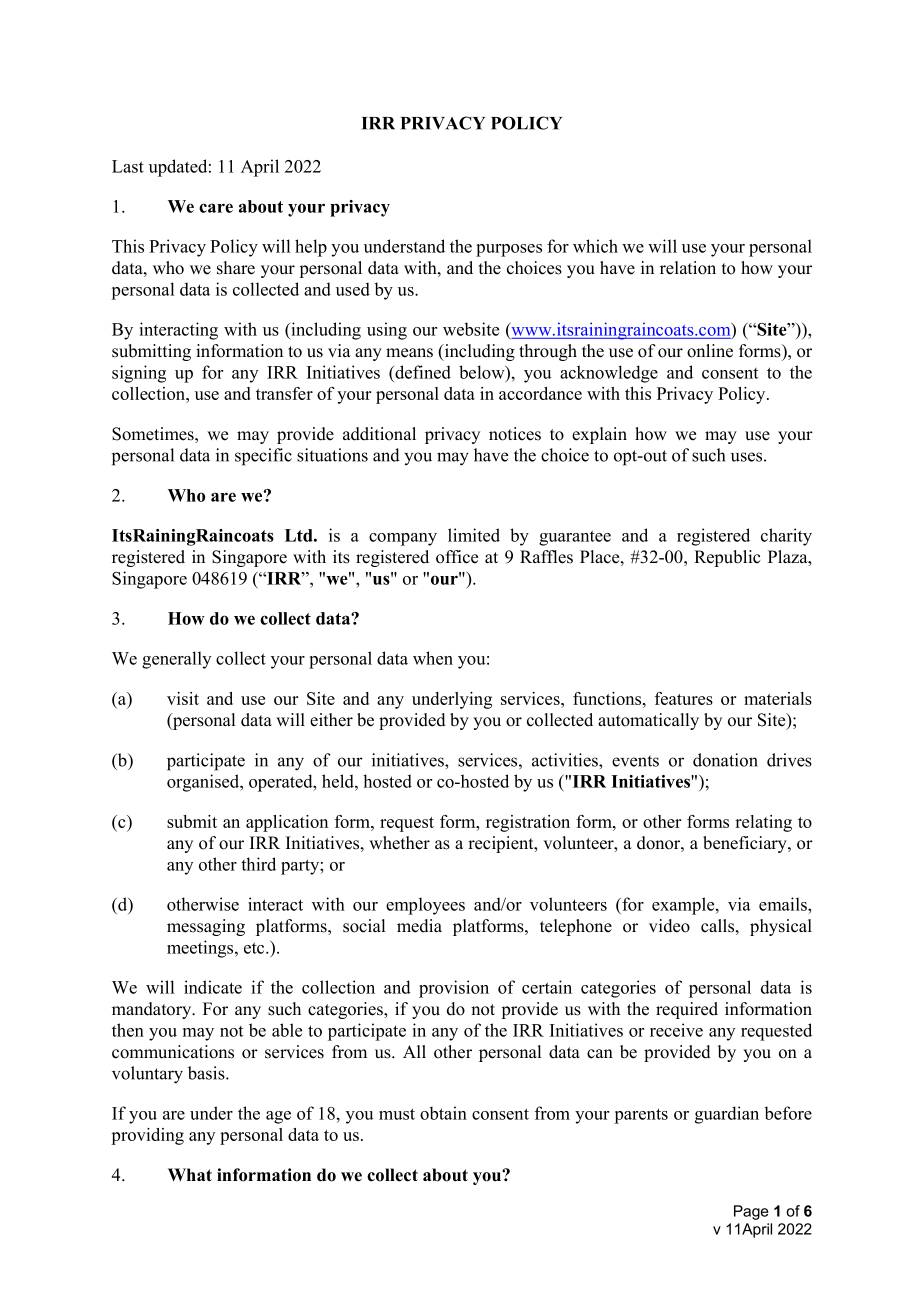 This screenshot has width=924, height=1308. I want to click on relation, so click(688, 268).
